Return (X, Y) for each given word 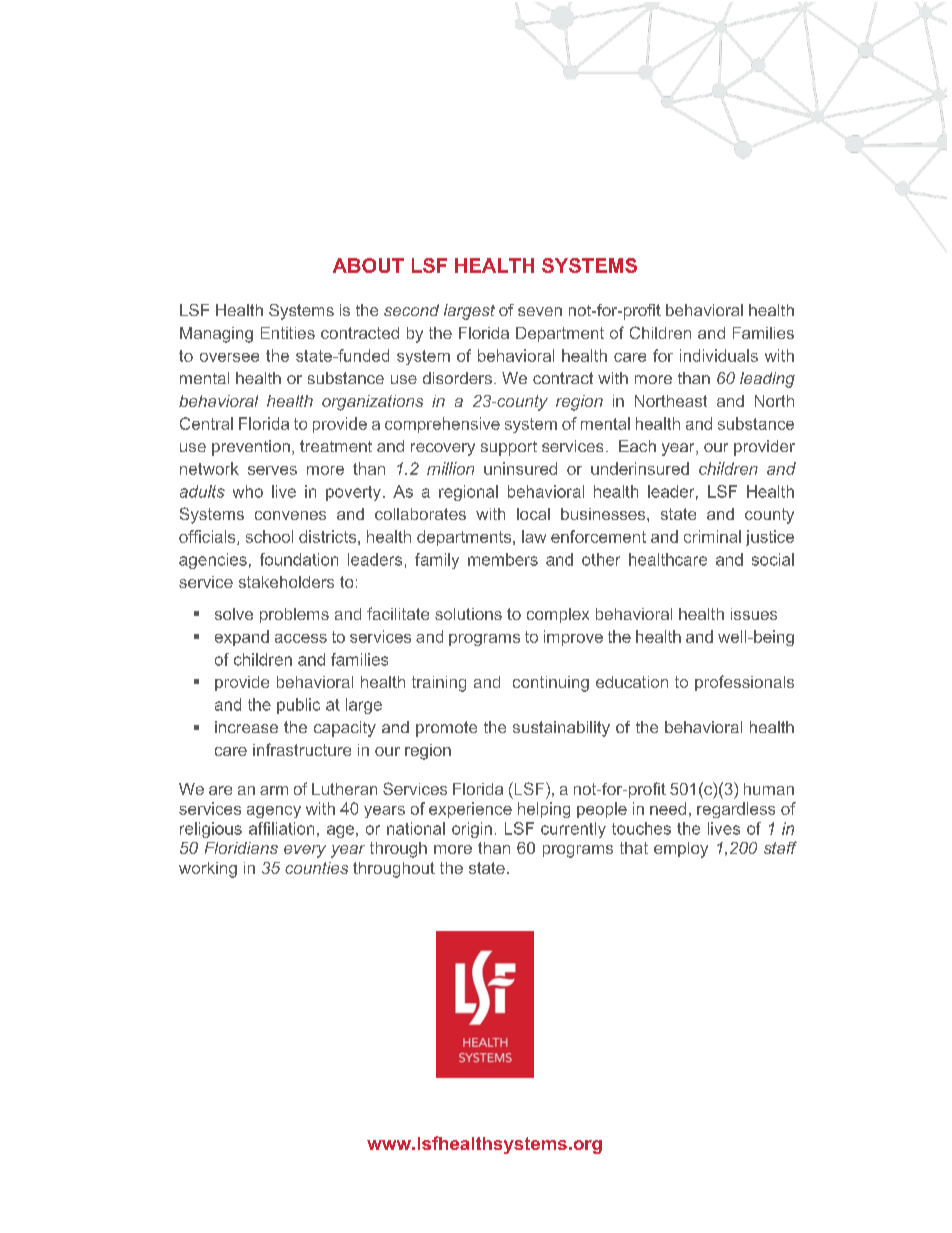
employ (681, 850)
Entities (288, 333)
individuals (719, 355)
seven (540, 311)
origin (472, 830)
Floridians (241, 848)
